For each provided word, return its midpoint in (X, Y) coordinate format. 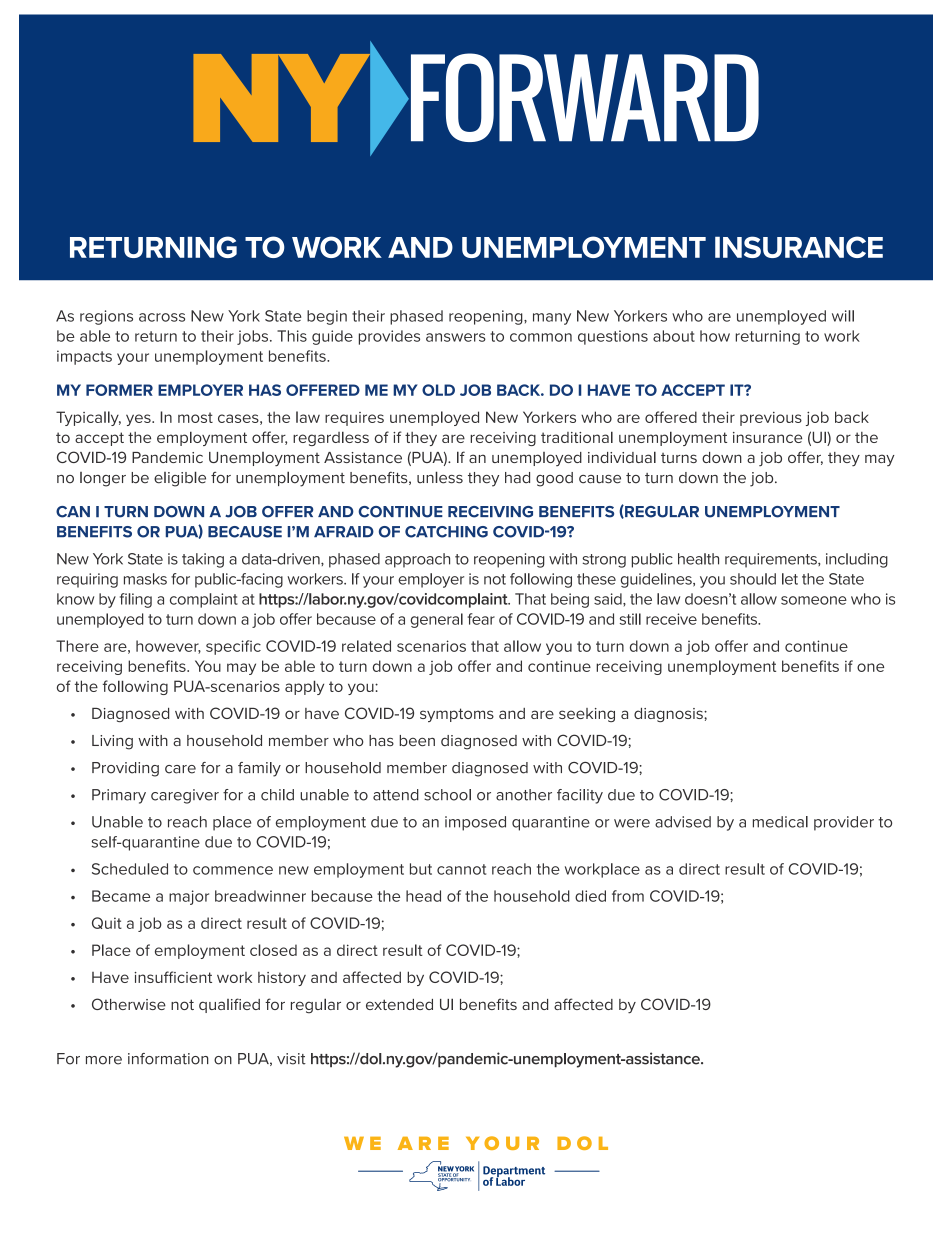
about (674, 336)
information (168, 1059)
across (162, 317)
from (628, 896)
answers (456, 337)
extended (399, 1004)
